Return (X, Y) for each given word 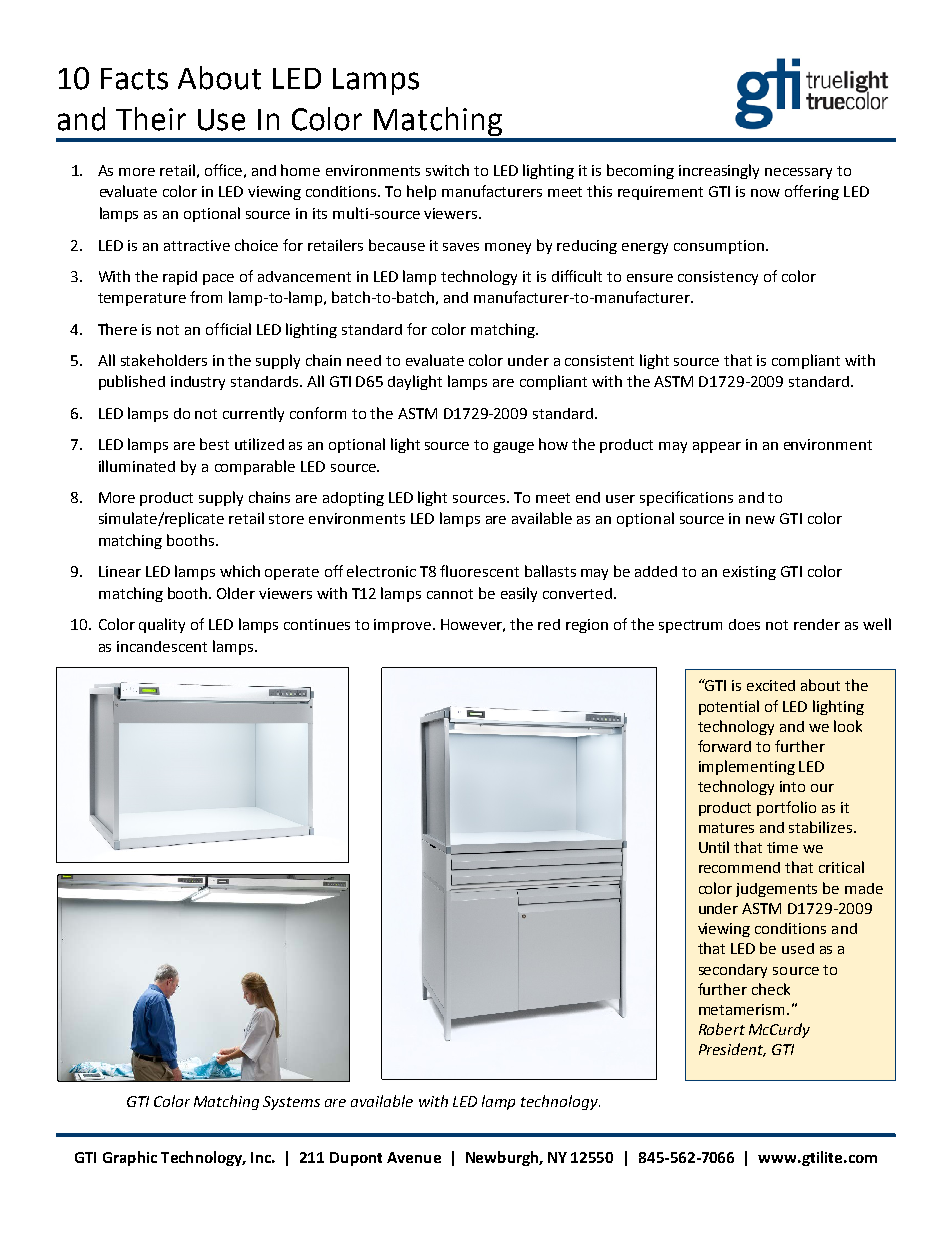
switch (447, 170)
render (817, 624)
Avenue (414, 1157)
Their (151, 119)
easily (519, 594)
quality (162, 625)
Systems (291, 1103)
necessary (798, 173)
